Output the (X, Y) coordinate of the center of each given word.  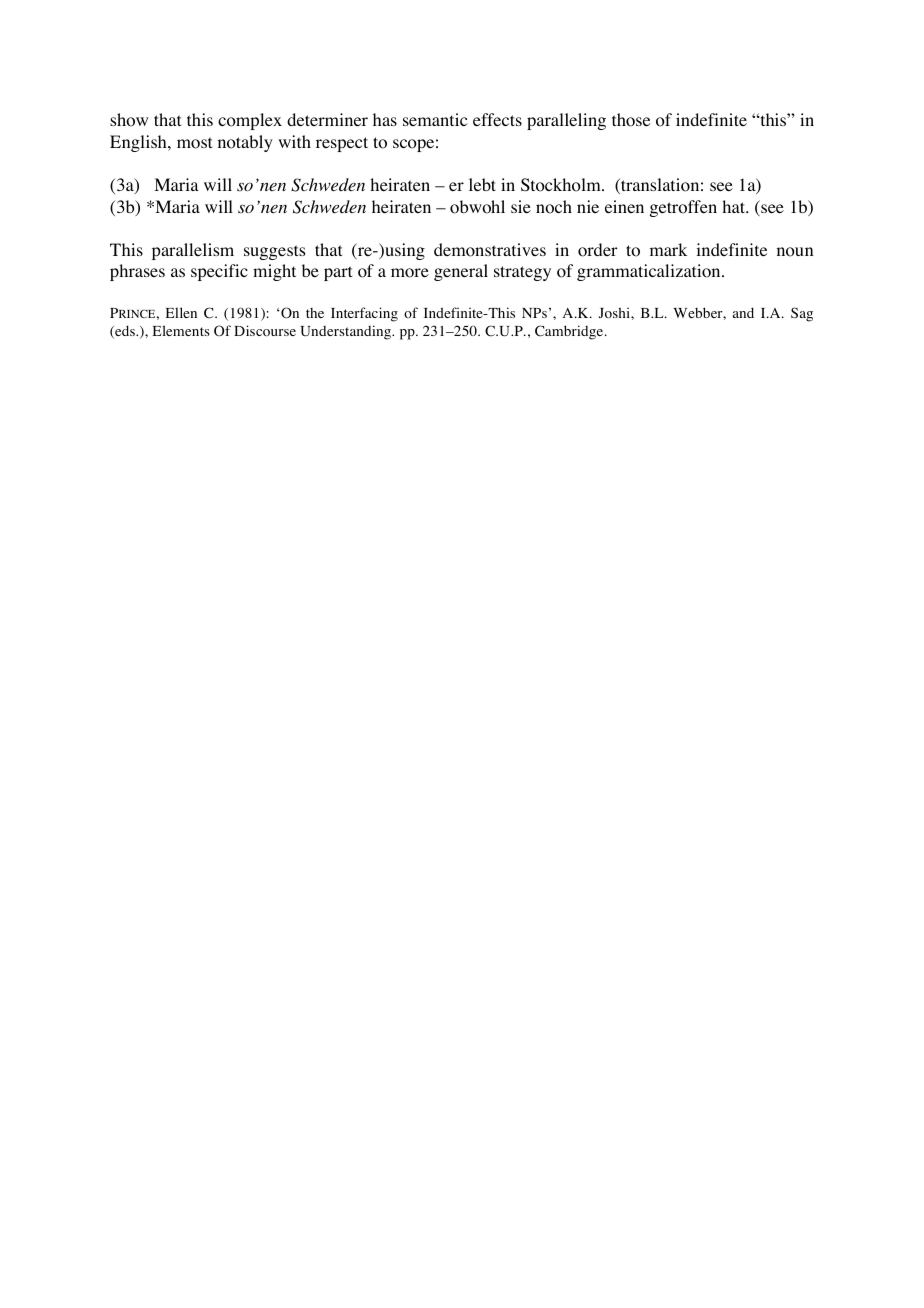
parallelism (193, 251)
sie (521, 206)
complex (250, 121)
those (631, 120)
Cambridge (570, 332)
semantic (435, 119)
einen (624, 206)
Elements (181, 330)
